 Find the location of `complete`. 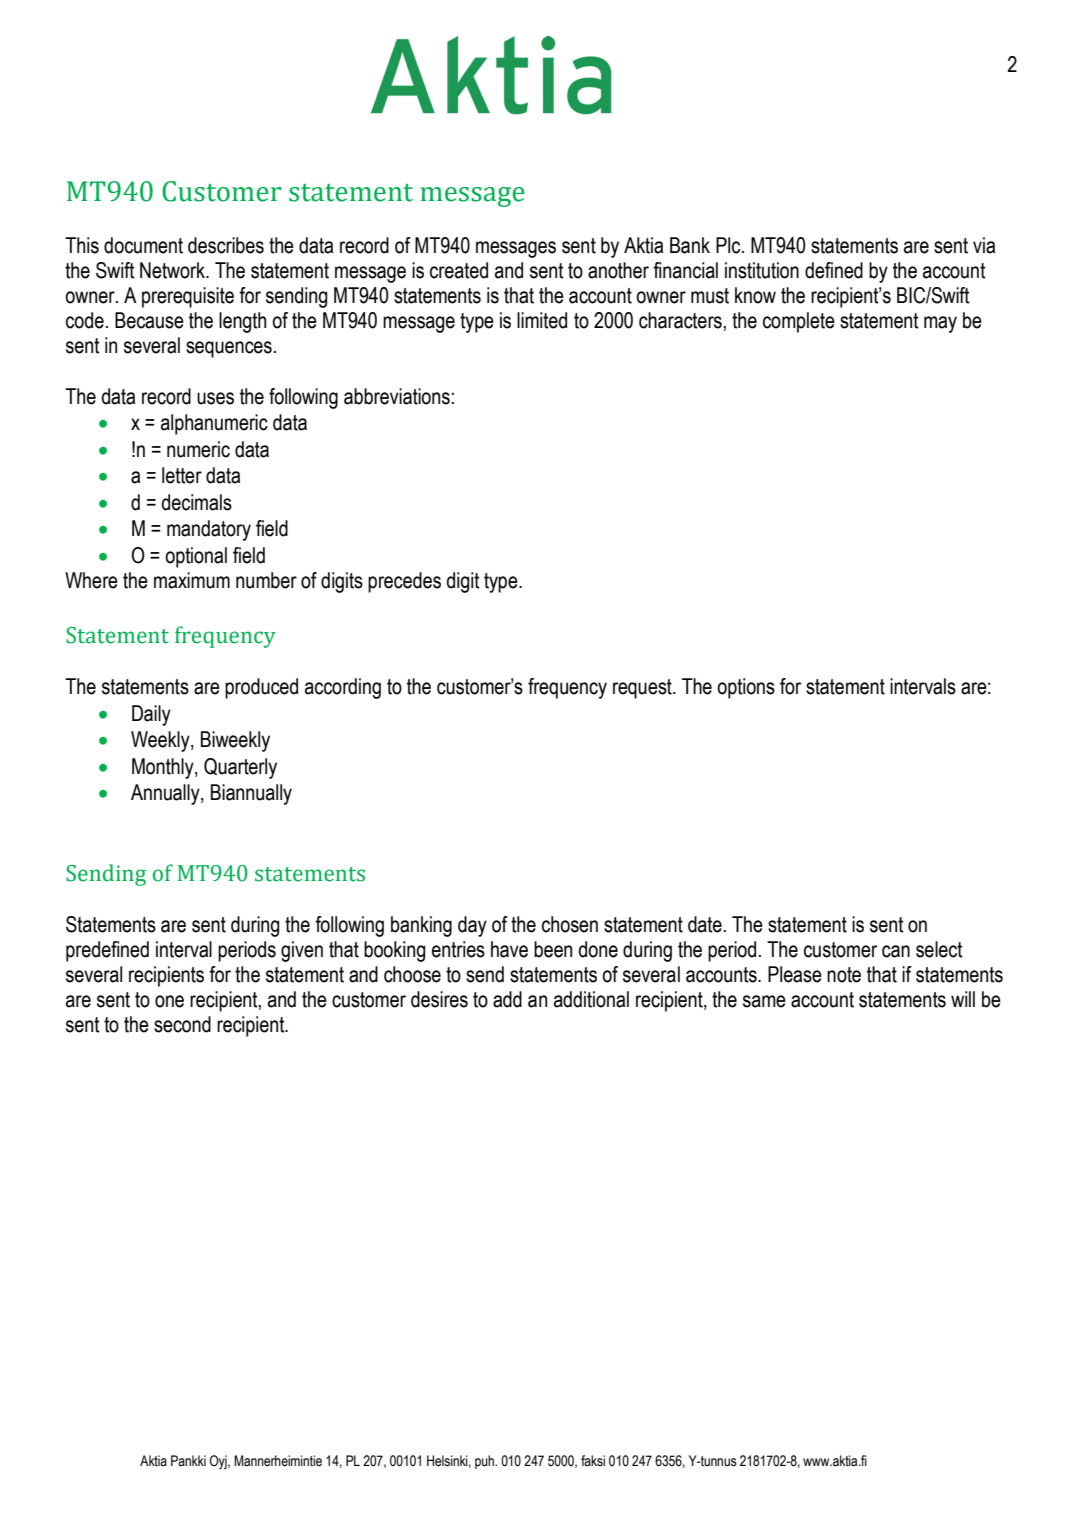

complete is located at coordinates (799, 322).
